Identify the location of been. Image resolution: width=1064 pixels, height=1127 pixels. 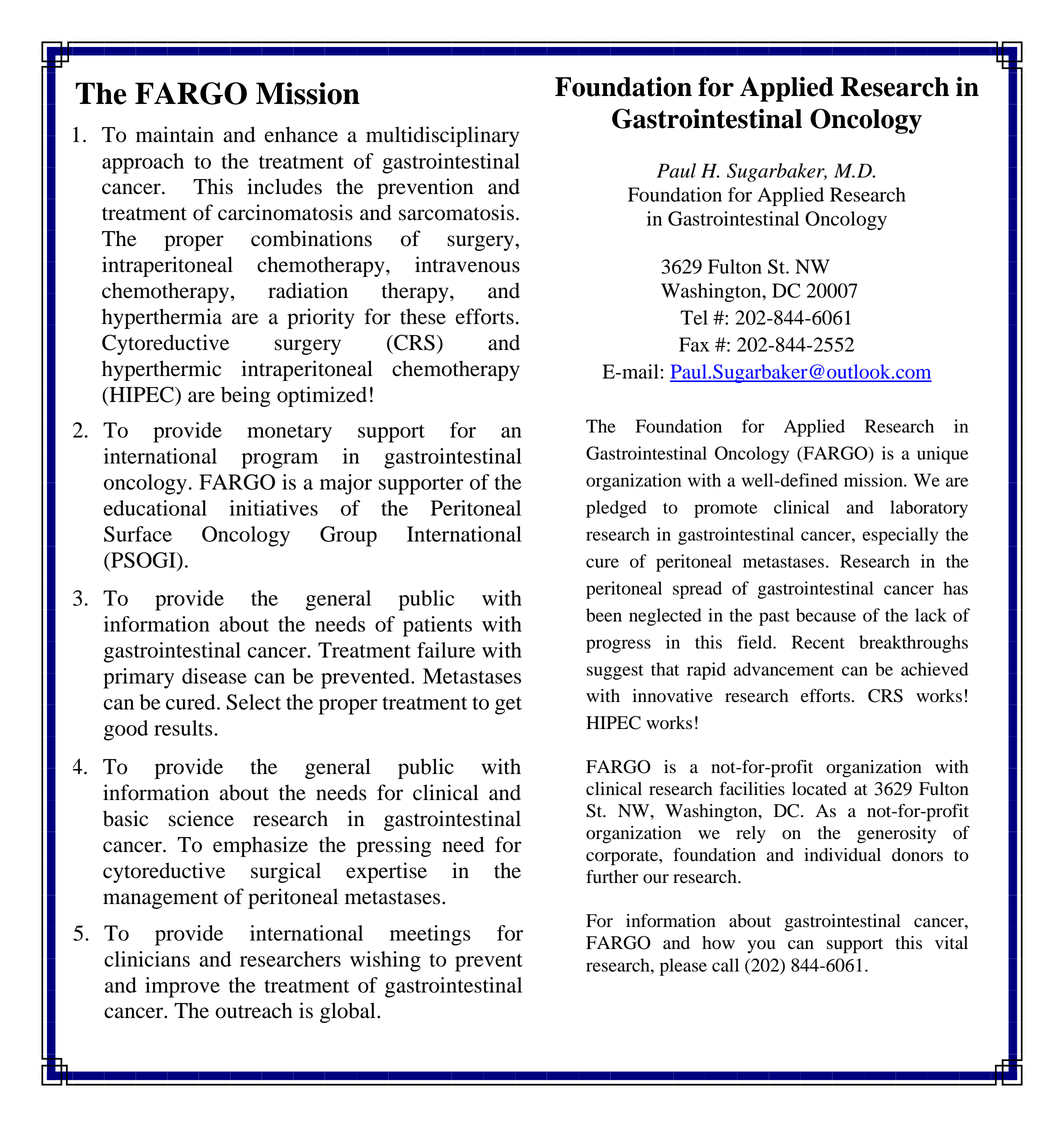
(604, 615).
